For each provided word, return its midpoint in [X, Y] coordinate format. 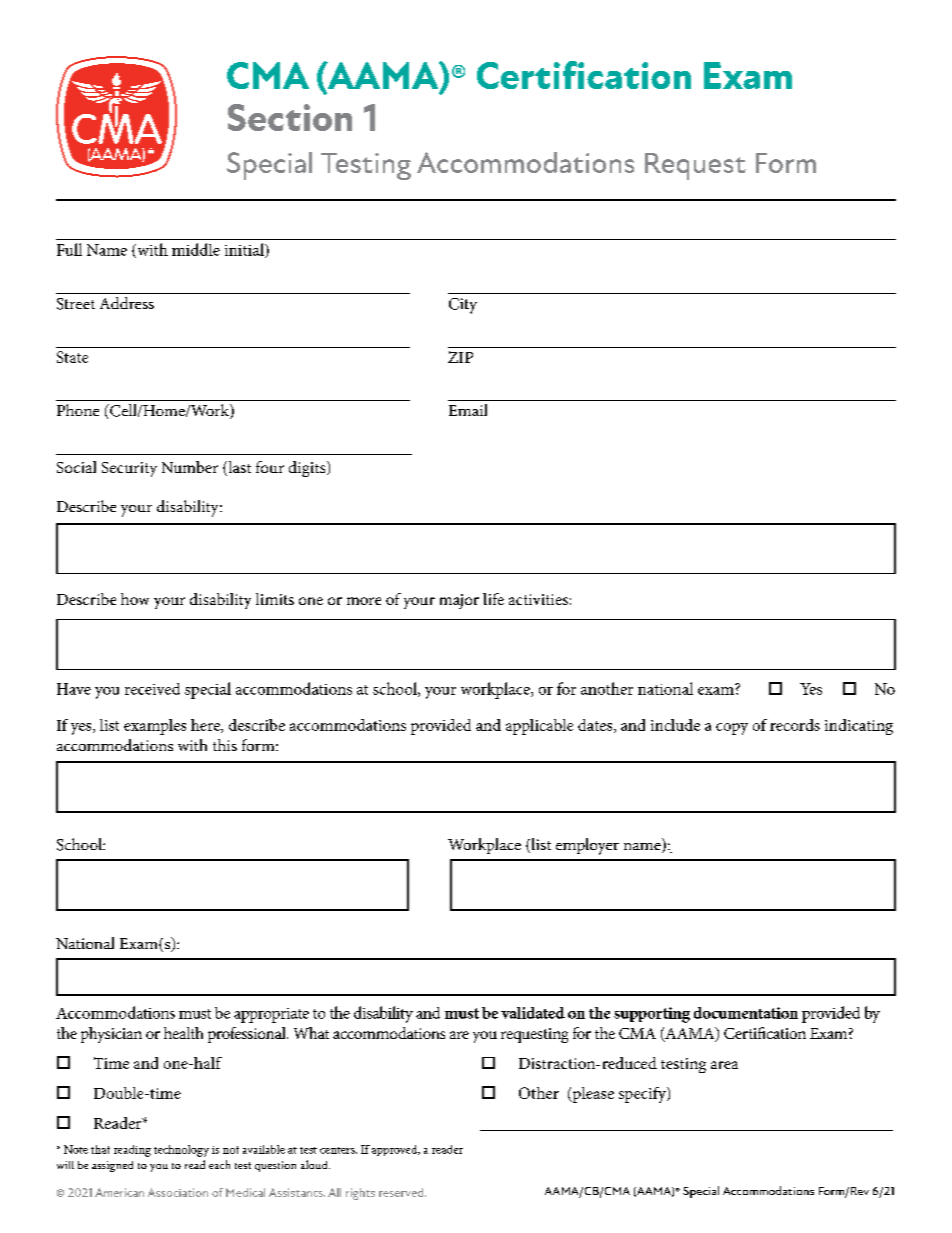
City [463, 306]
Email [468, 410]
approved [396, 1150]
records [795, 725]
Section [290, 117]
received [152, 689]
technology [181, 1151]
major [459, 601]
